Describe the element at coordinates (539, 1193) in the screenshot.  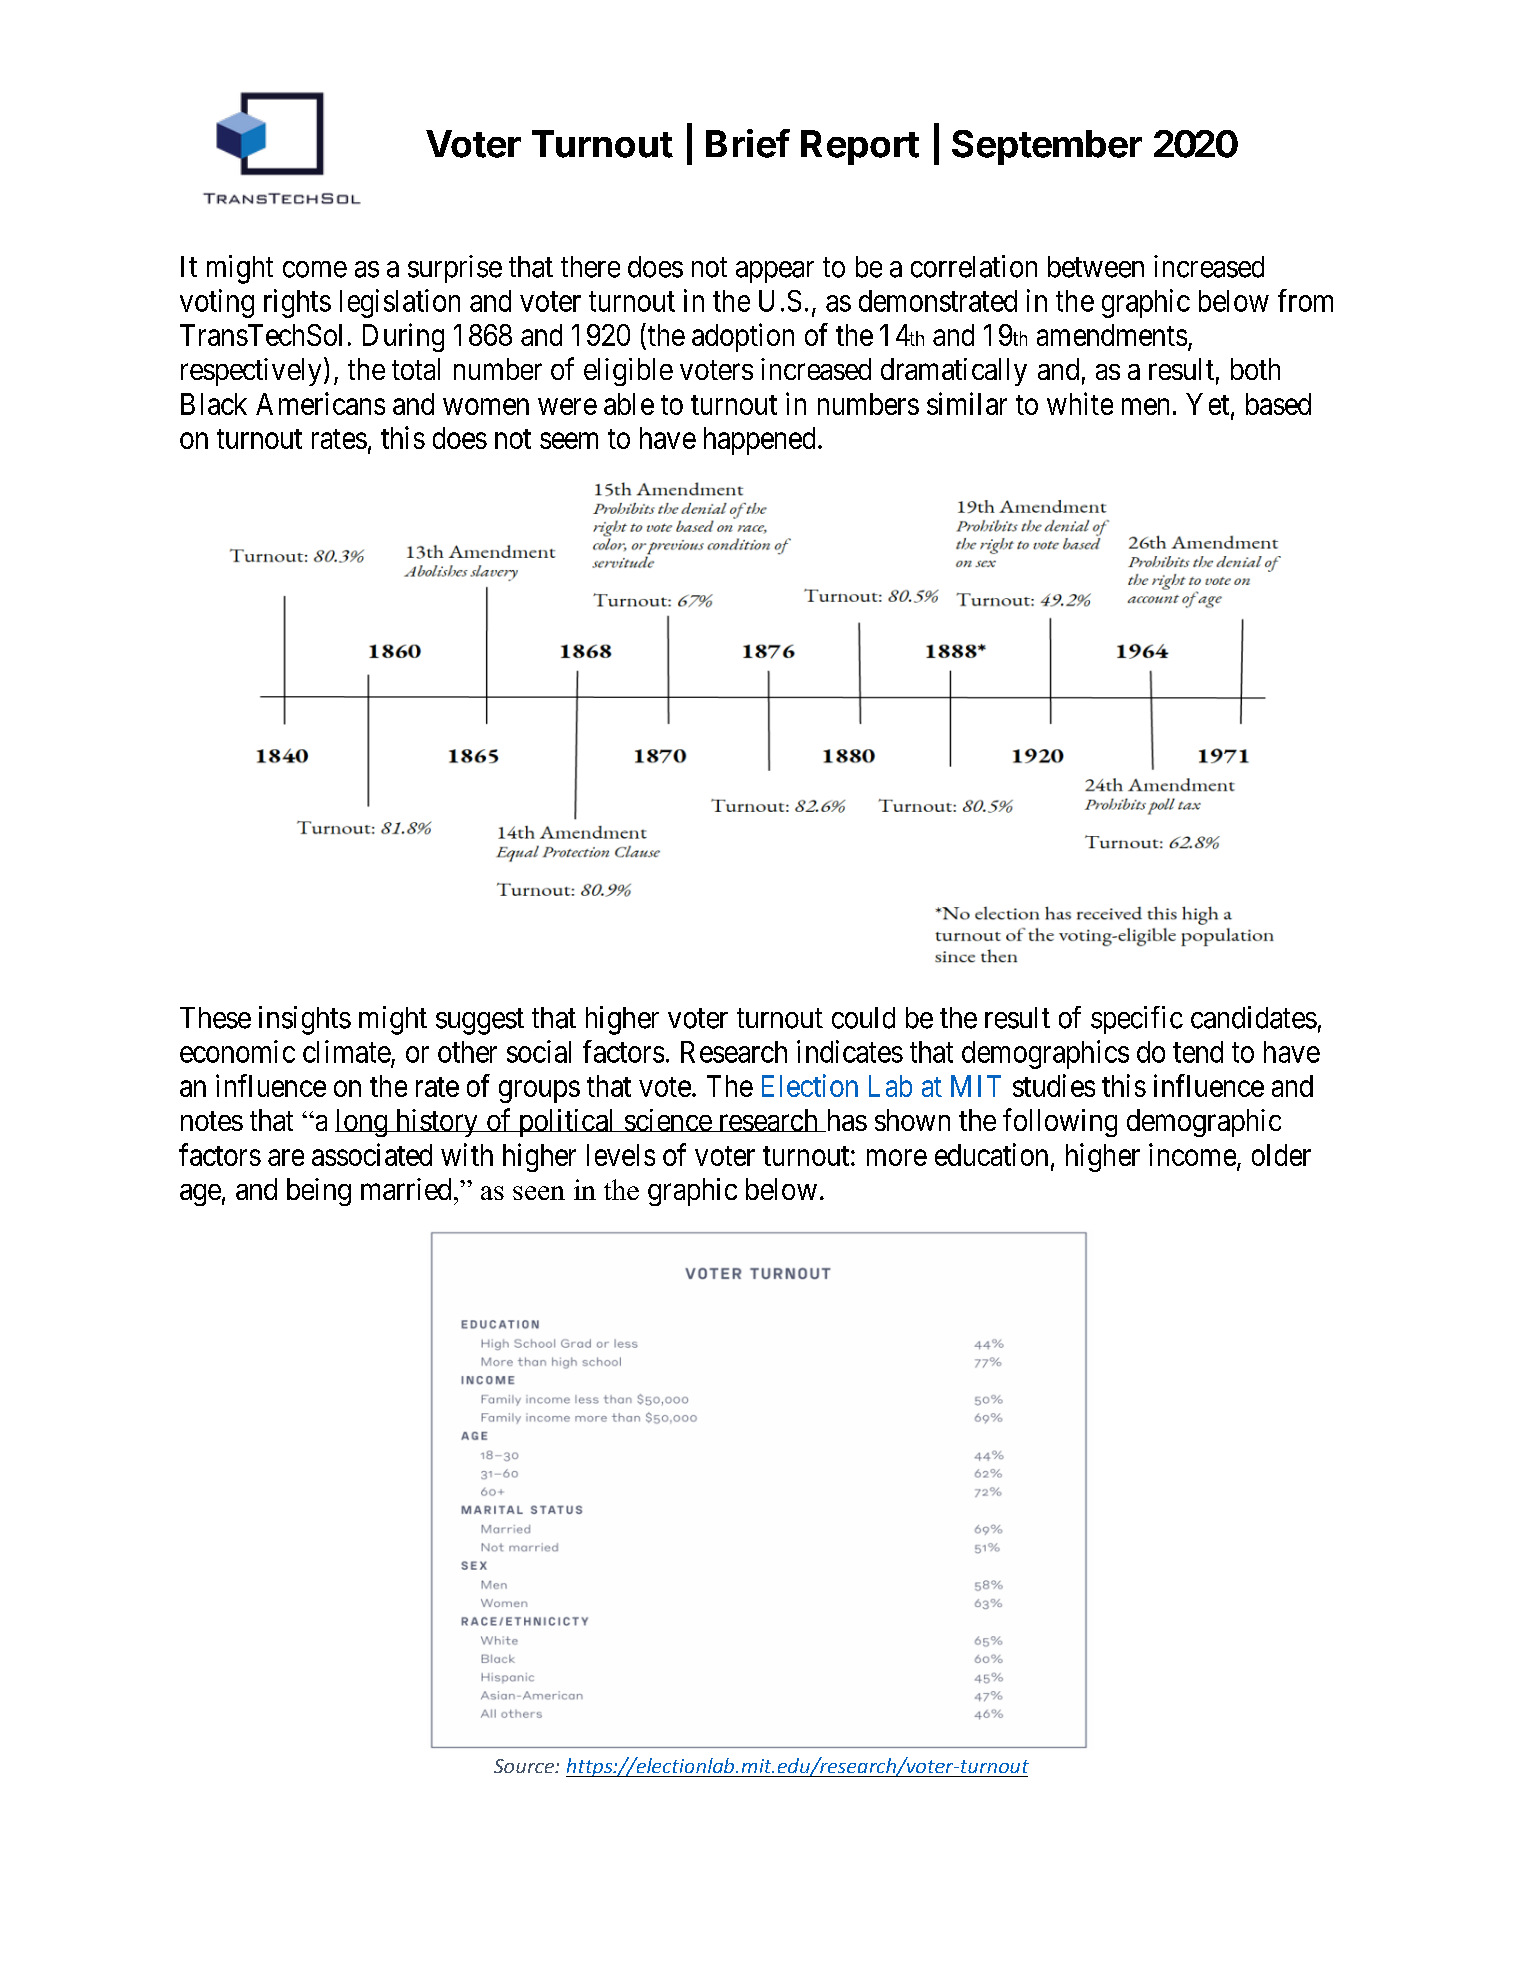
I see `seen` at that location.
